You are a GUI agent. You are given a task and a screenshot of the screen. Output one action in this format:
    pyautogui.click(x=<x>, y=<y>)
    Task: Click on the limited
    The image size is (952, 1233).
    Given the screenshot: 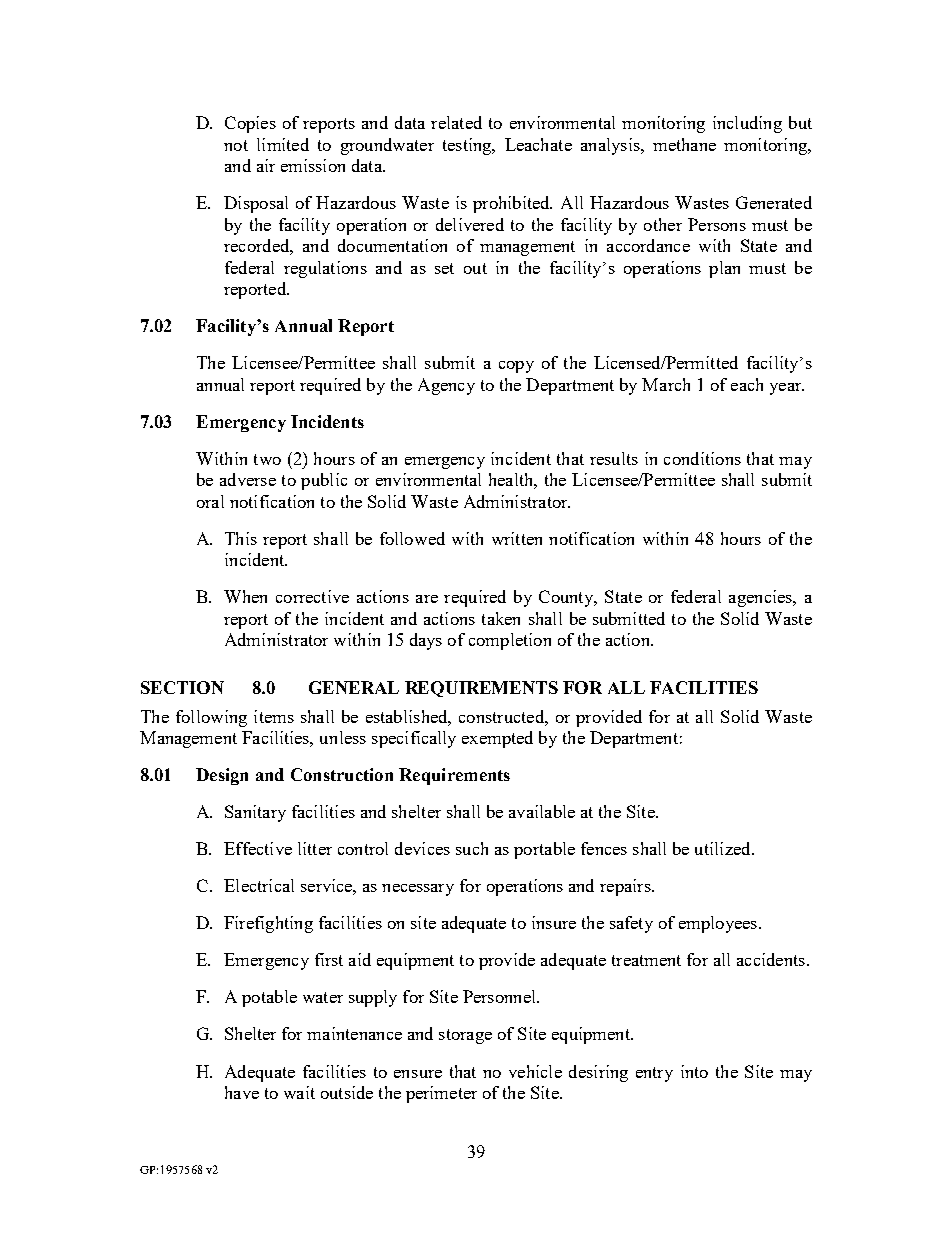 What is the action you would take?
    pyautogui.click(x=283, y=144)
